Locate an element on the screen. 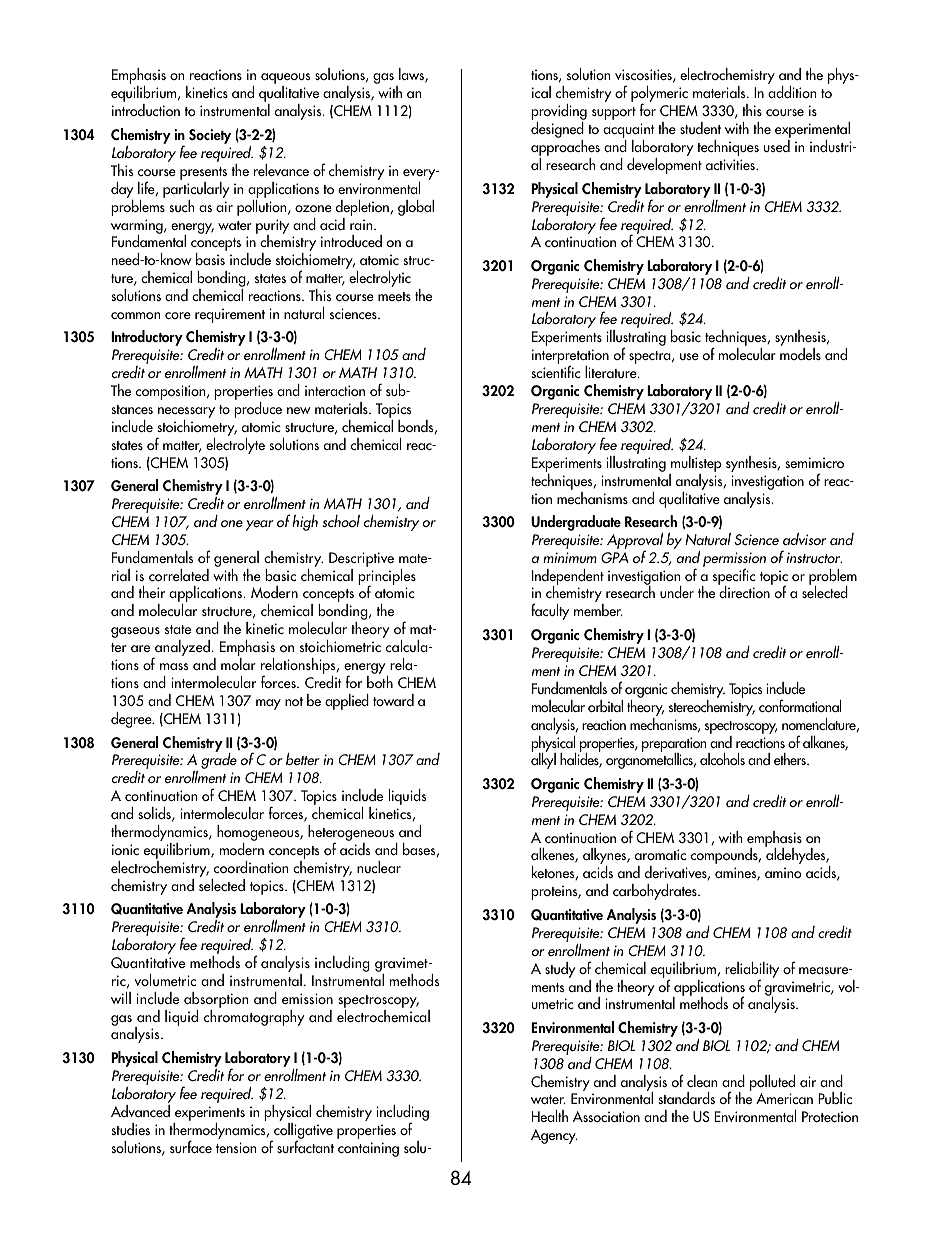 This screenshot has height=1233, width=952. used is located at coordinates (777, 146).
